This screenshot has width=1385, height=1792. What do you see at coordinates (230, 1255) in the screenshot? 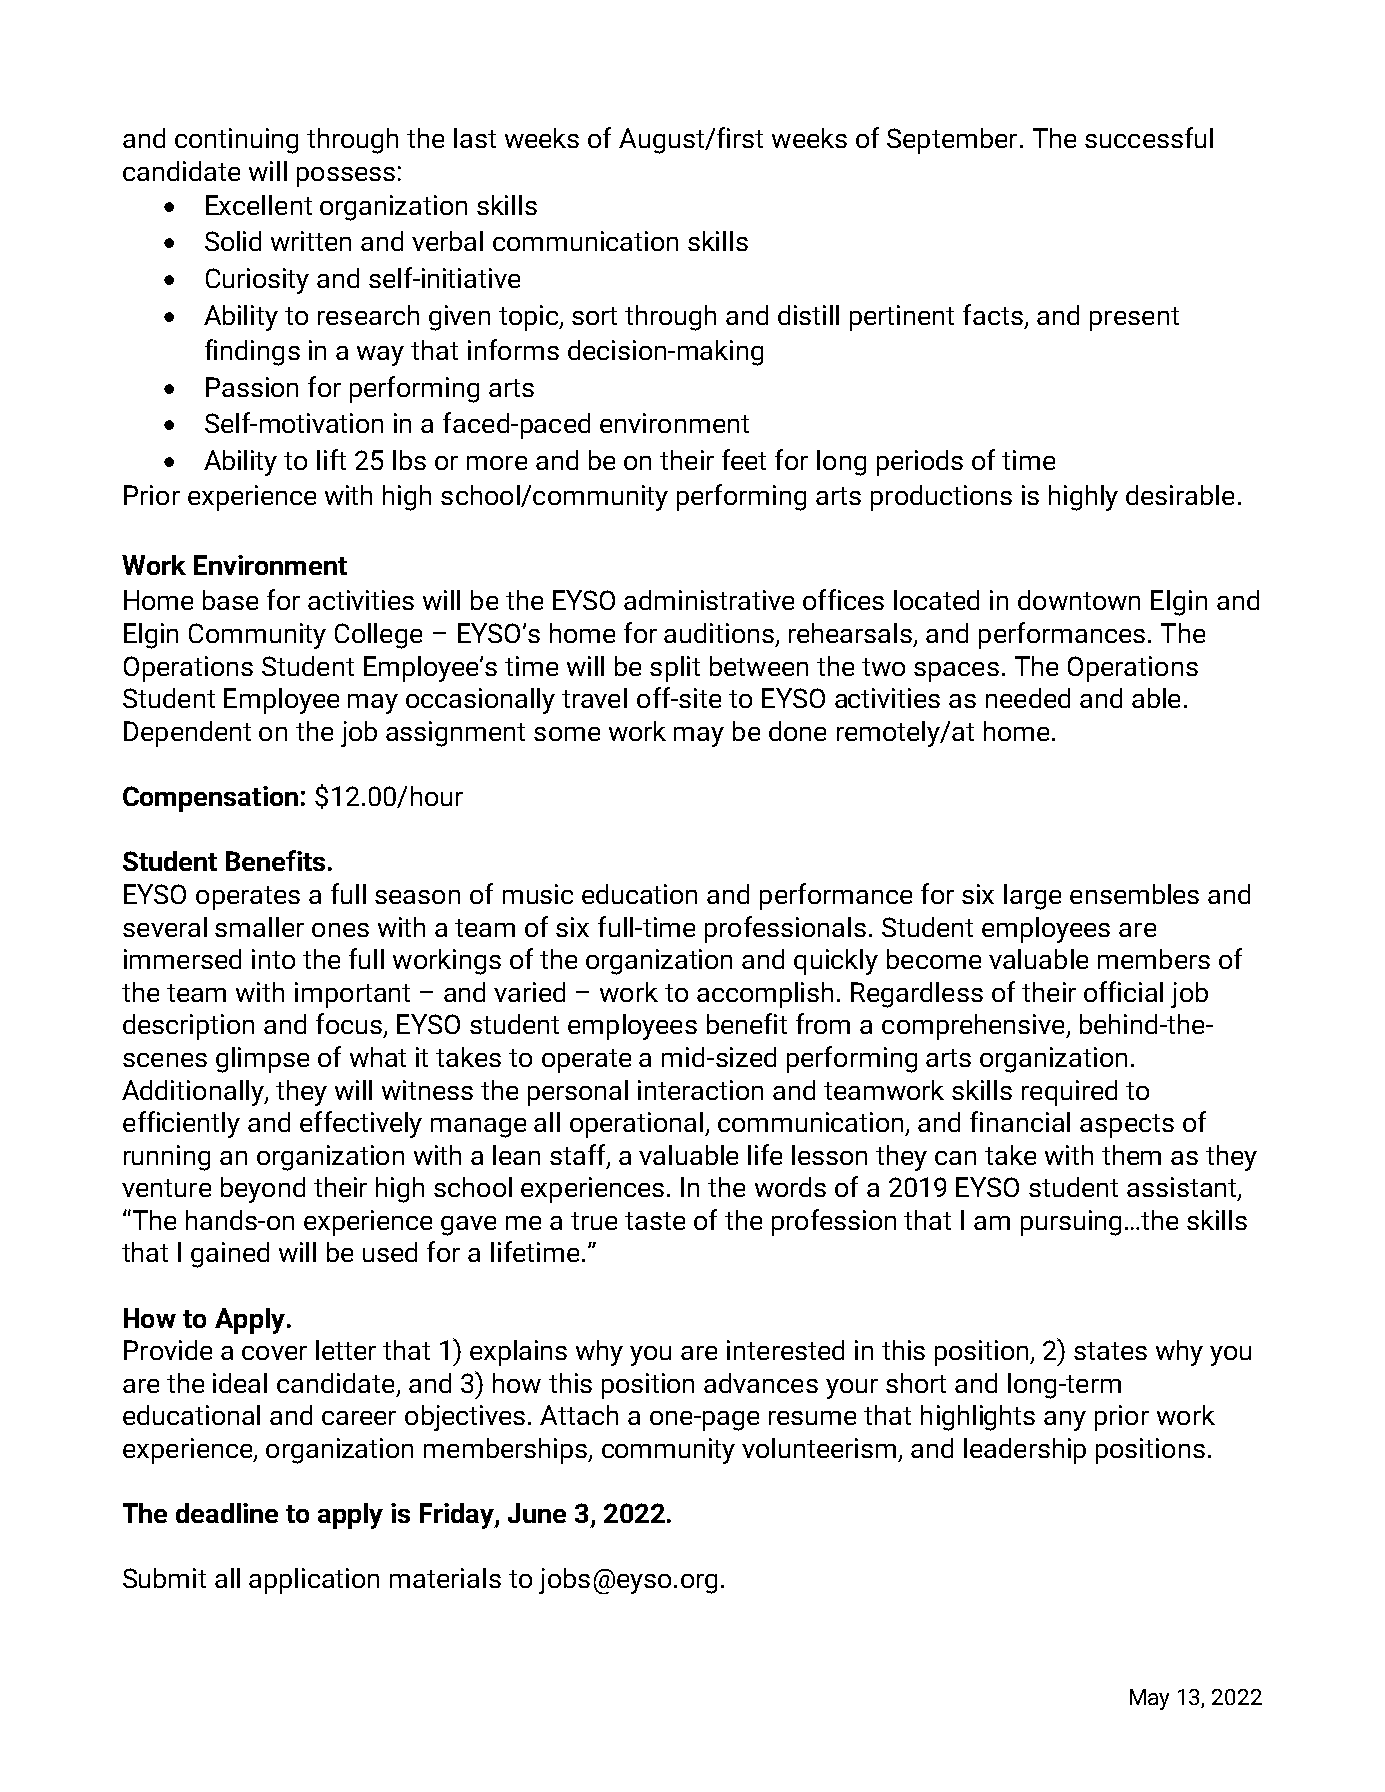
I see `gained` at bounding box center [230, 1255].
